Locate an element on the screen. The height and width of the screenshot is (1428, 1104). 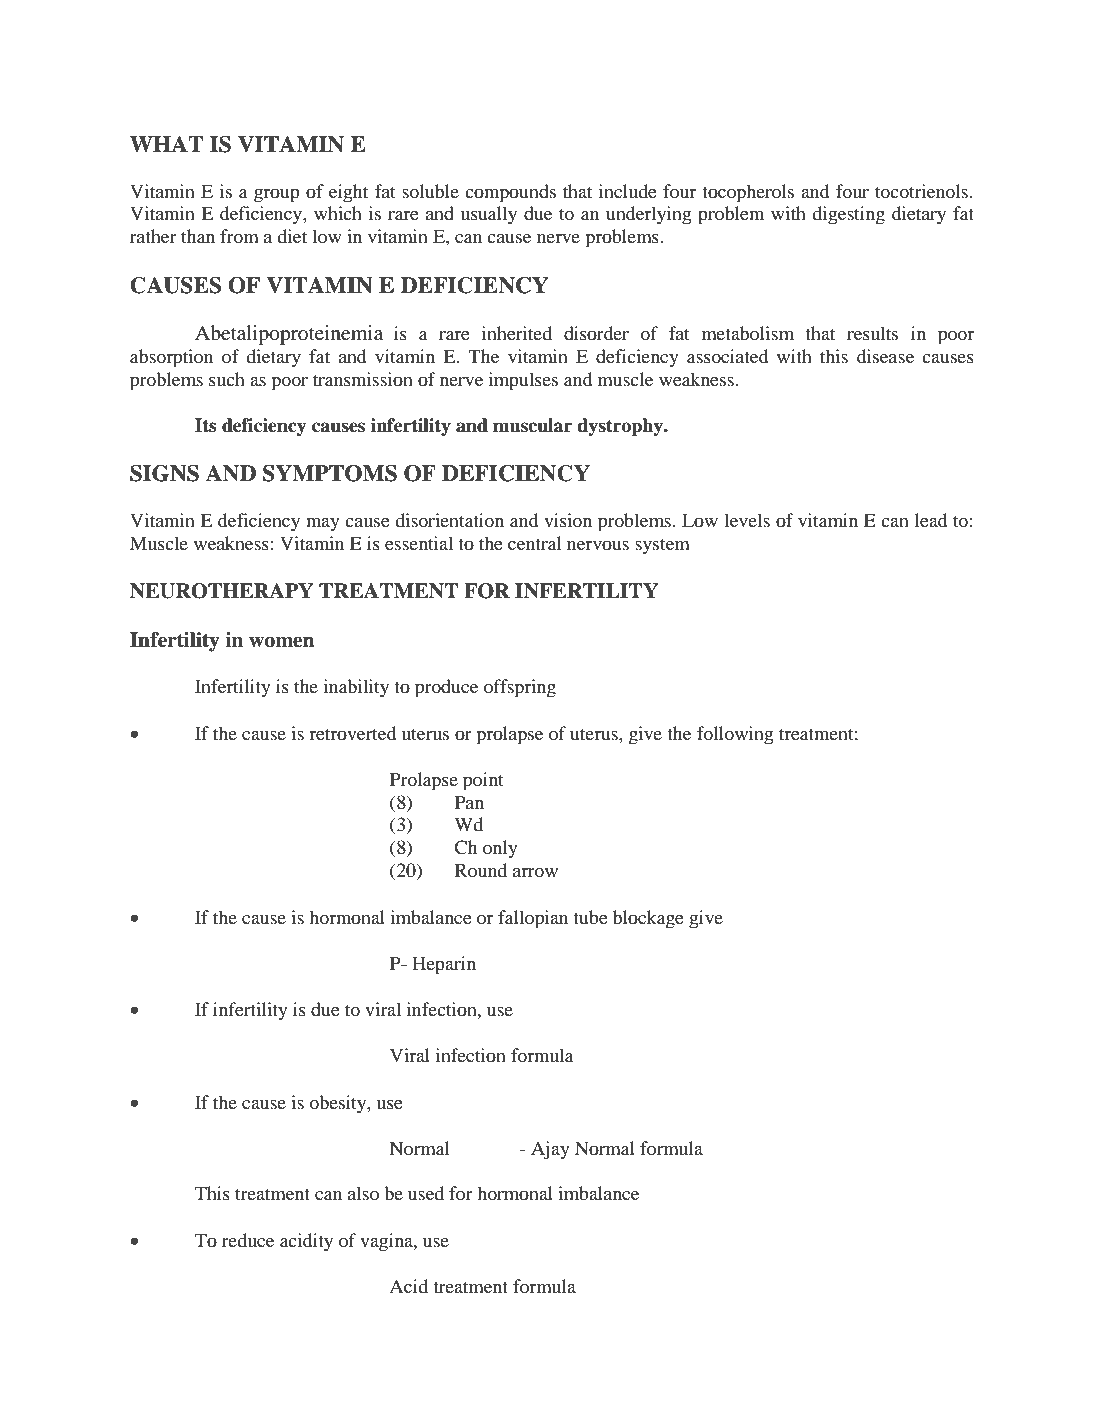
used is located at coordinates (426, 1193).
